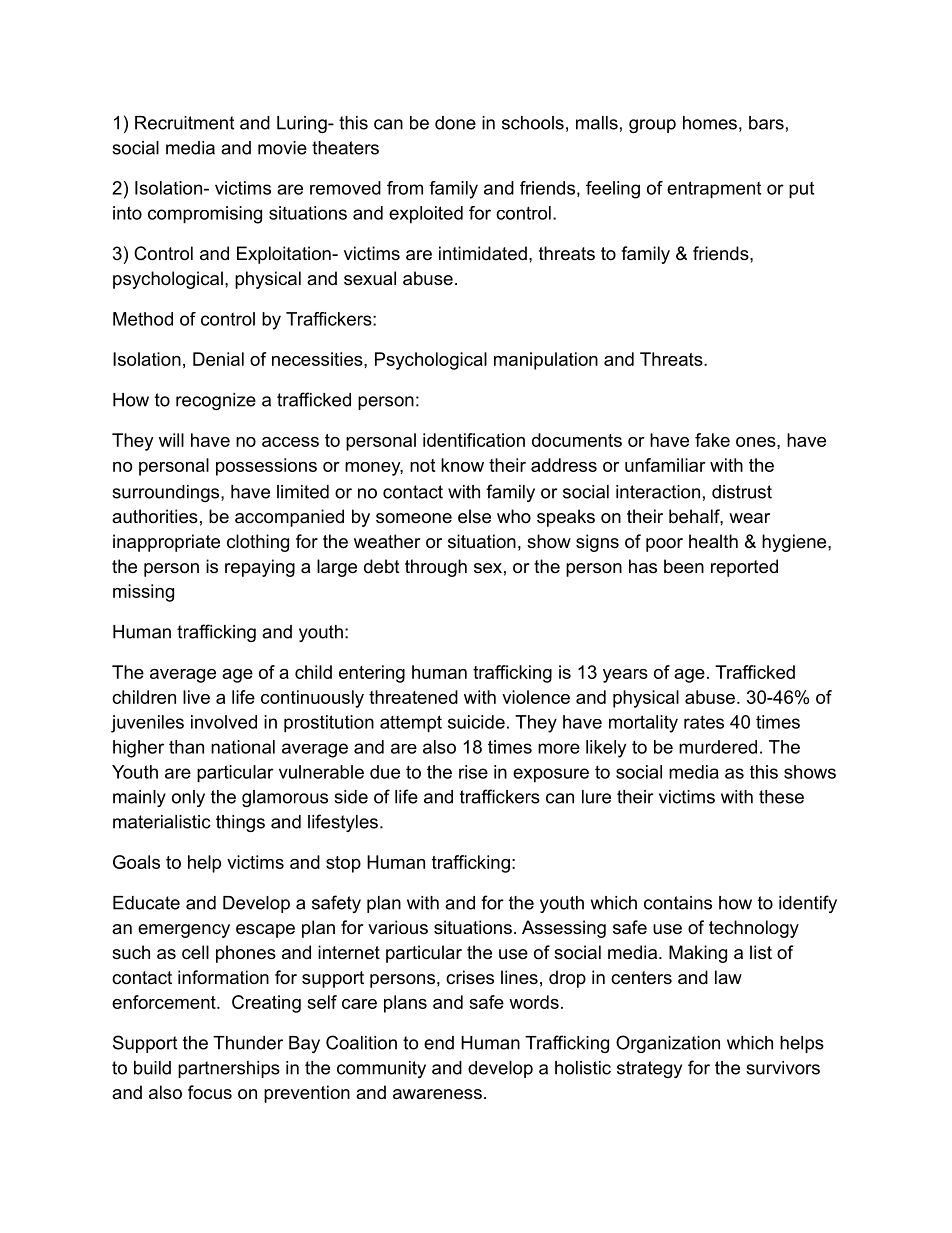  I want to click on partnerships, so click(229, 1069).
